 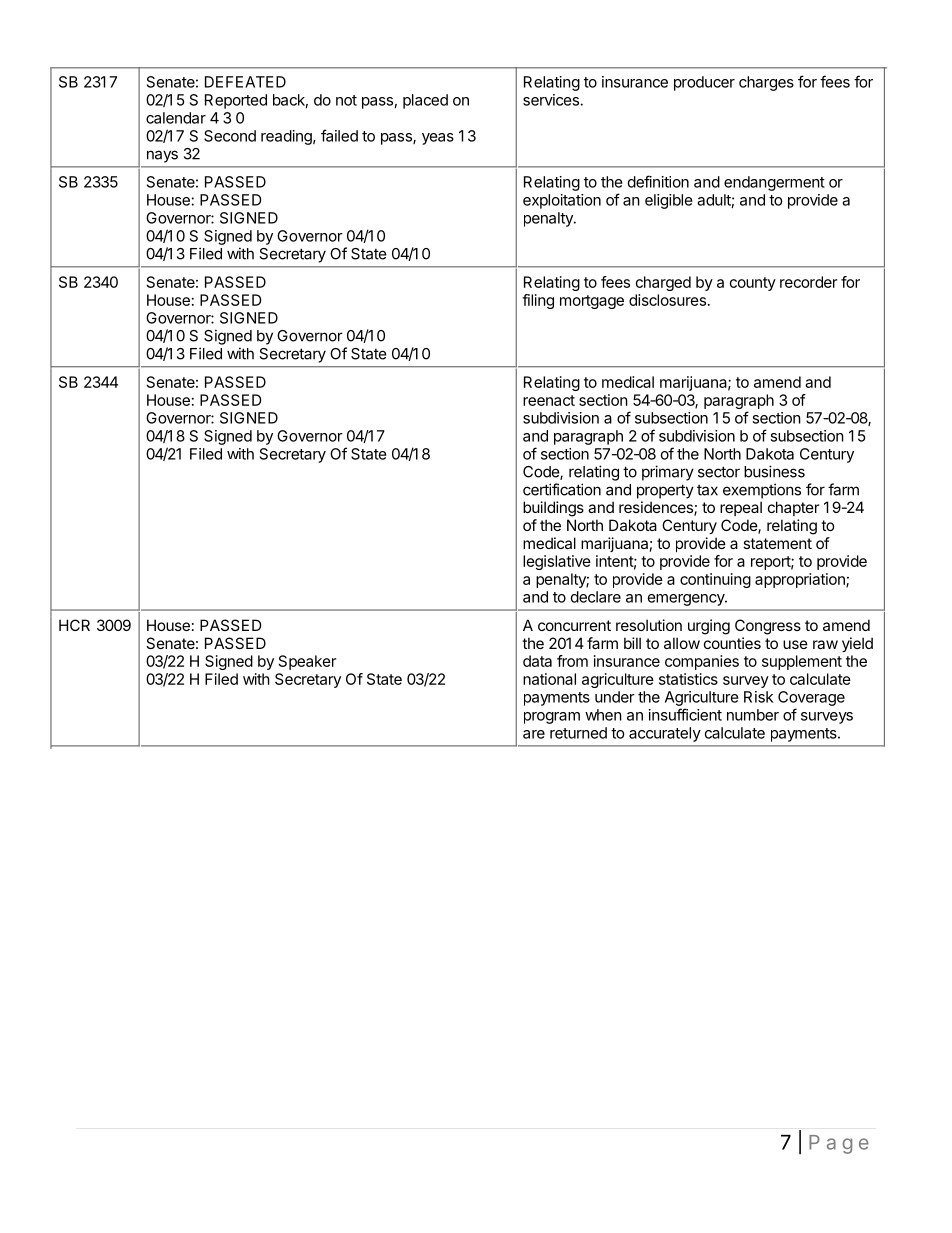 I want to click on reenact, so click(x=549, y=400).
